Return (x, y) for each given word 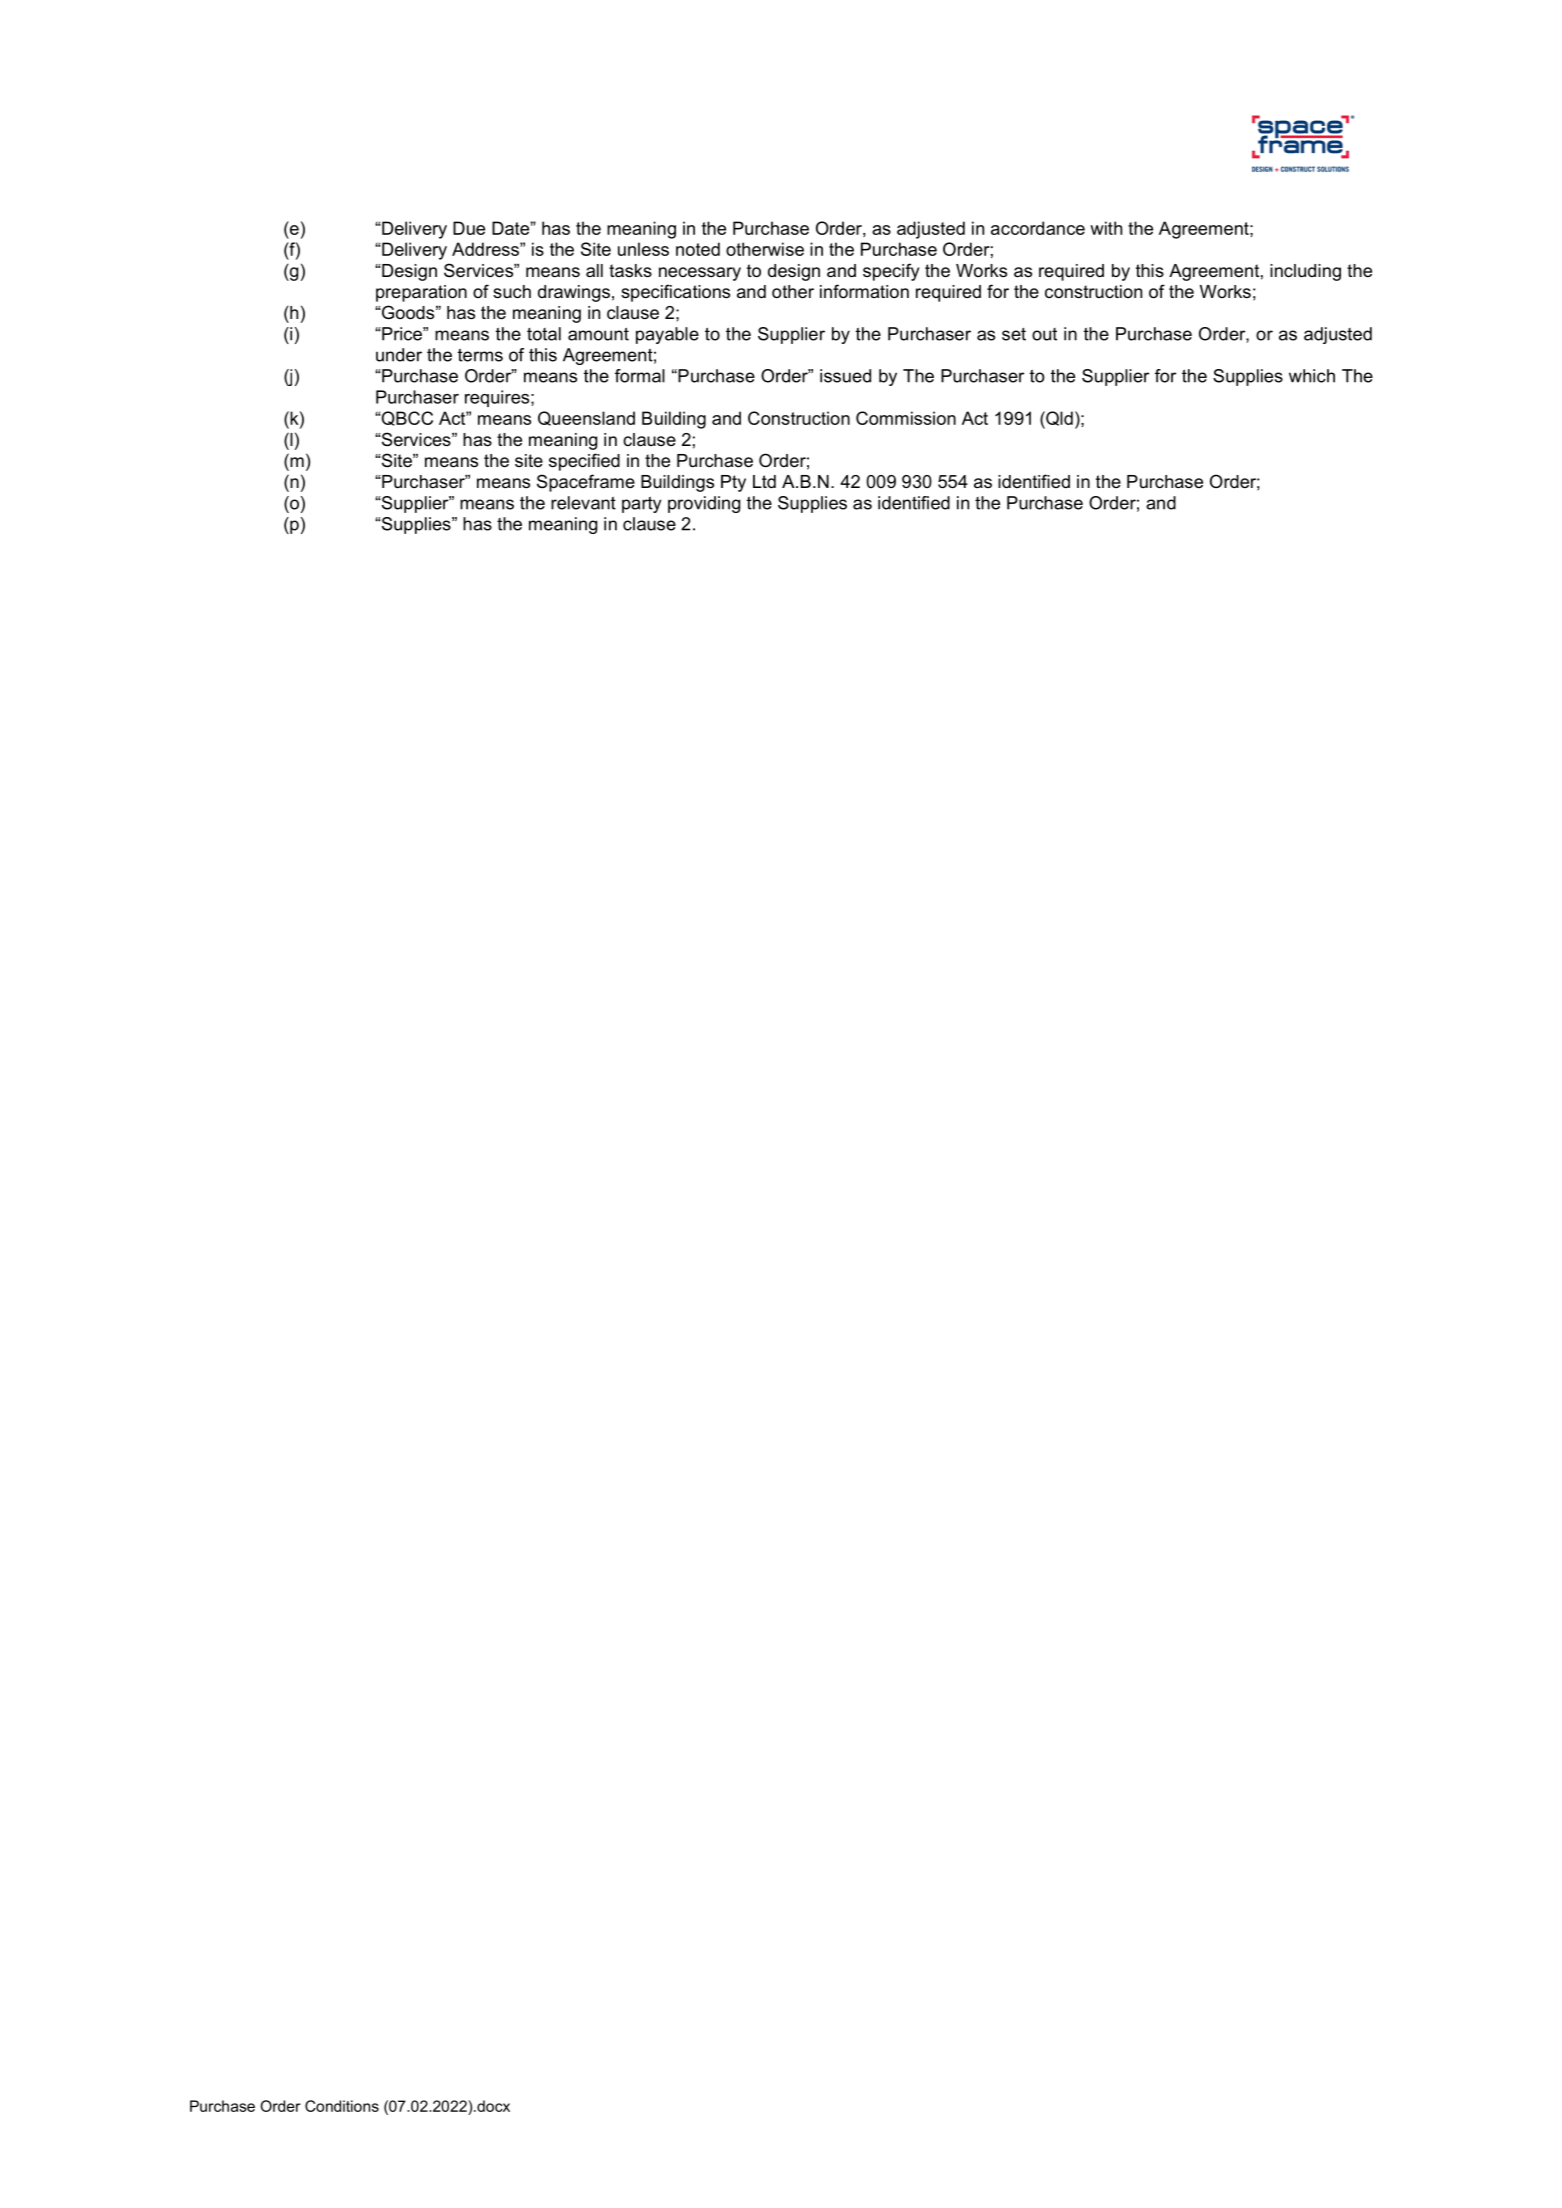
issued (845, 376)
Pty (733, 483)
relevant (583, 503)
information (864, 291)
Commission (906, 418)
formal (640, 376)
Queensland (586, 418)
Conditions (342, 2106)
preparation (421, 293)
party (642, 504)
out (1044, 334)
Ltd (764, 481)
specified (584, 462)
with (1106, 228)
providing (704, 504)
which (1312, 376)
